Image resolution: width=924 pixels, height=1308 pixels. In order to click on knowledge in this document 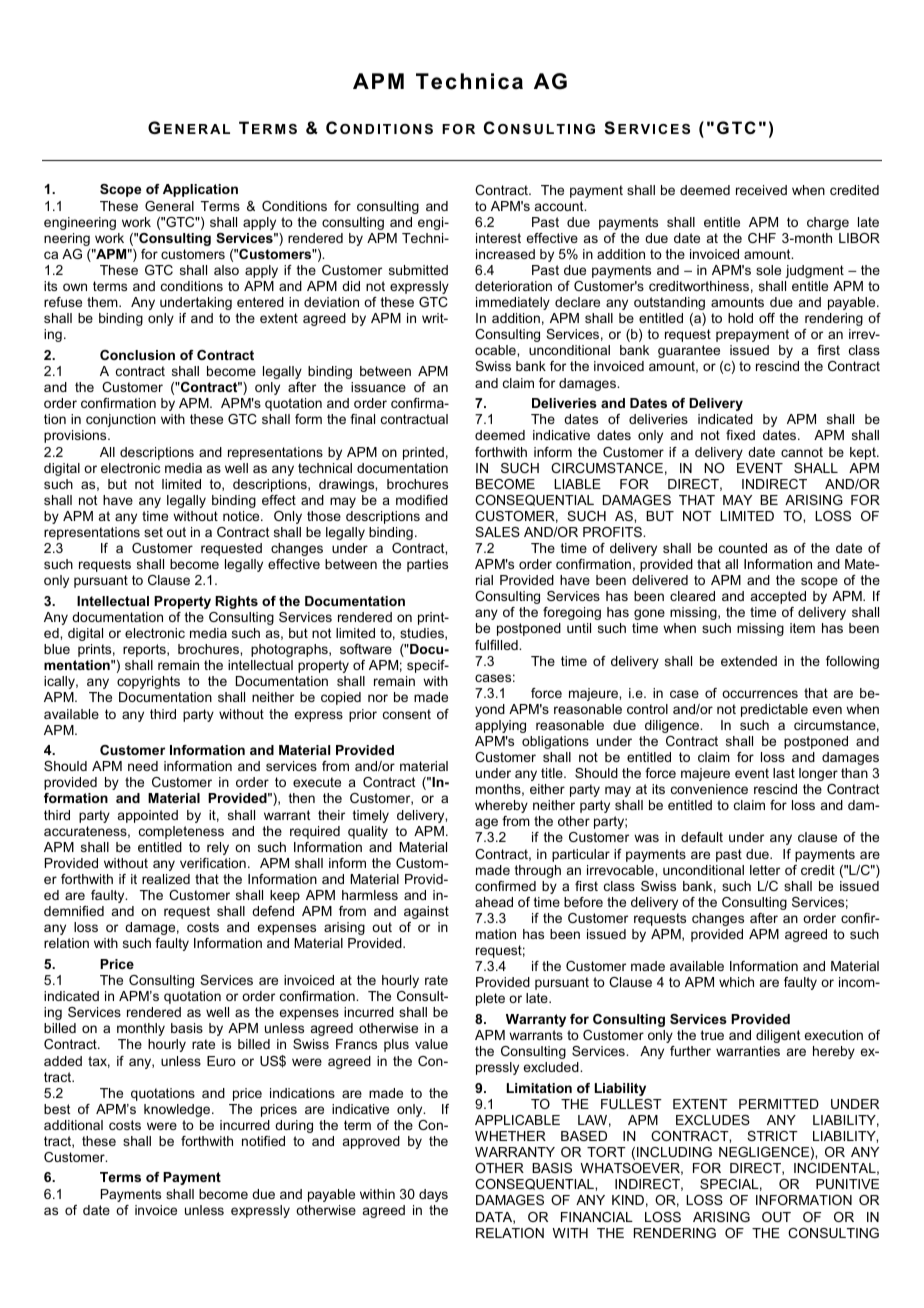, I will do `click(178, 1110)`.
